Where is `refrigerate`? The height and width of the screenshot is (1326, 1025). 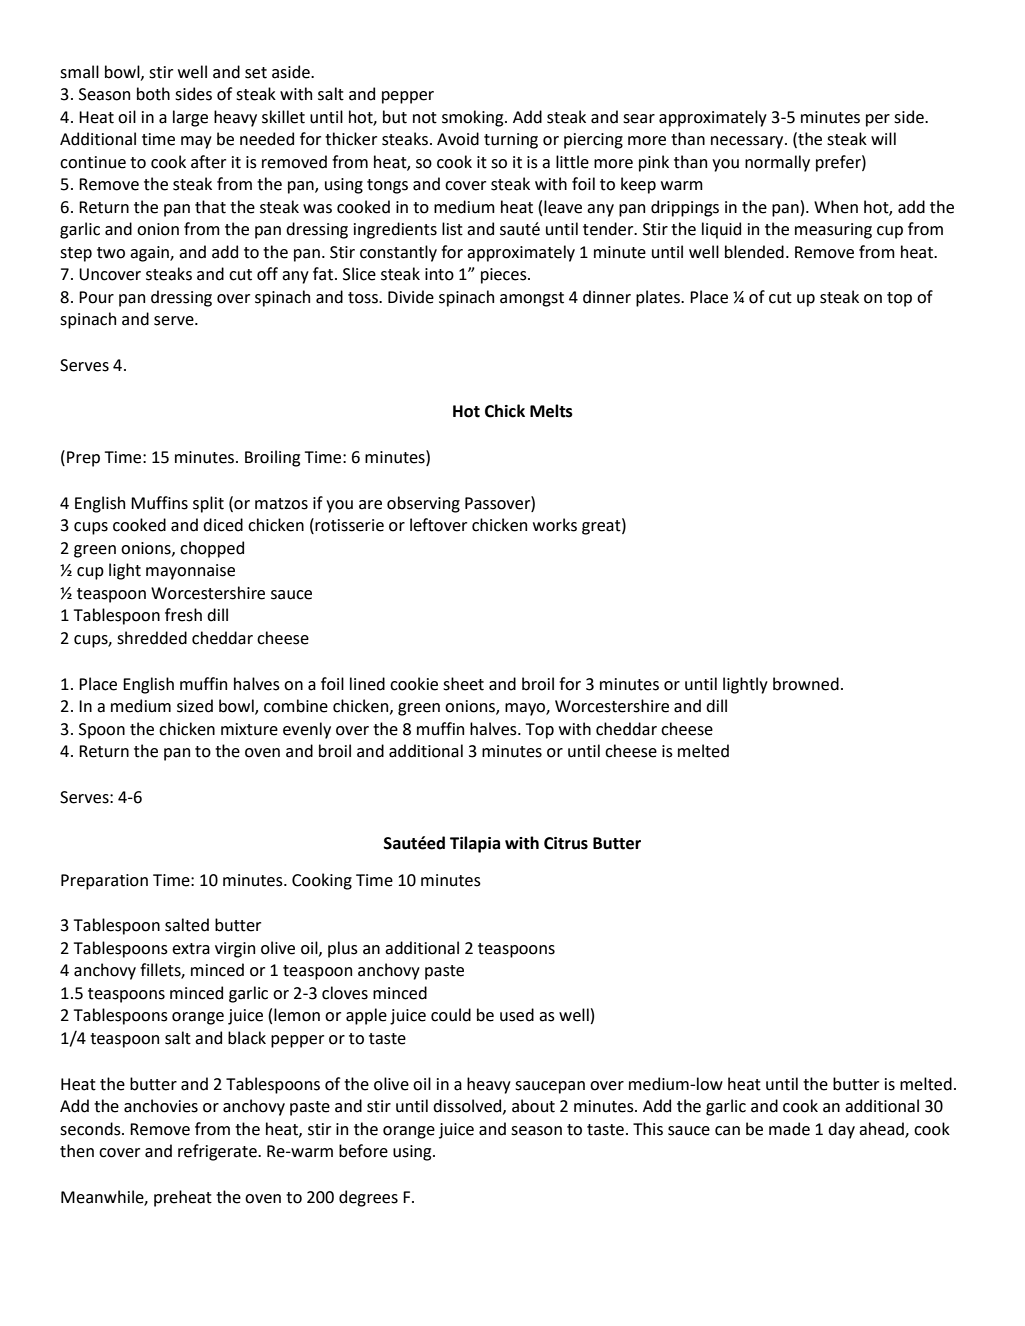
refrigerate is located at coordinates (218, 1152).
